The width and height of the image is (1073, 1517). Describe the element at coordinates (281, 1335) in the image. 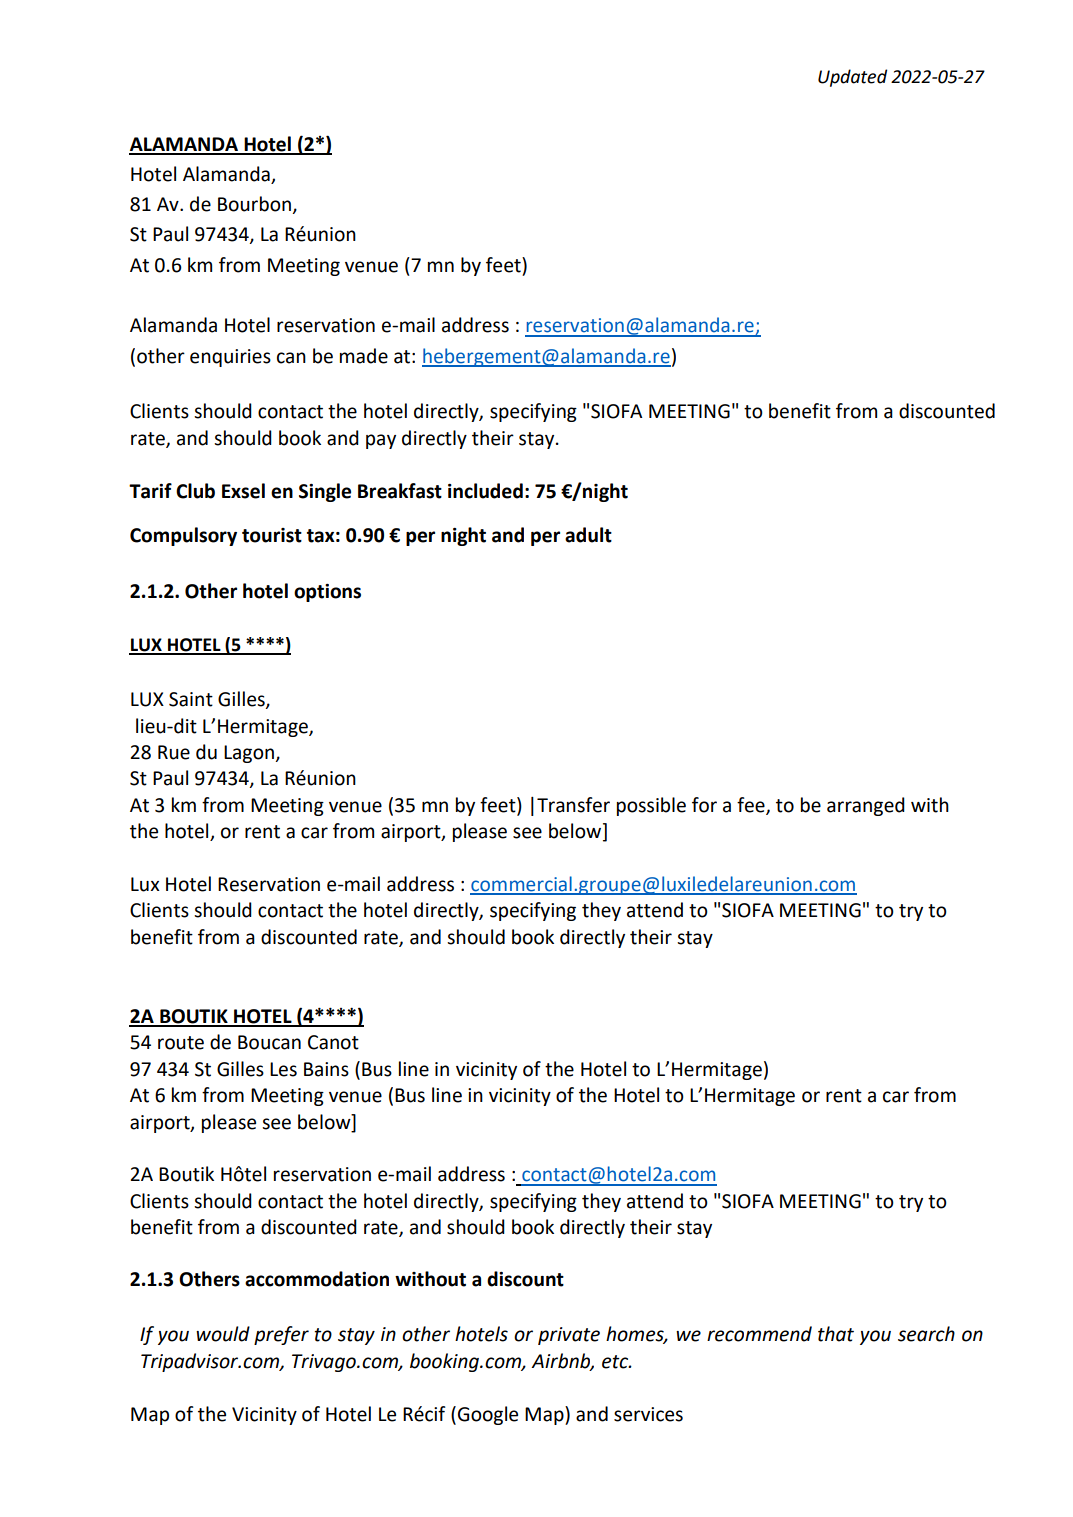

I see `prefer` at that location.
